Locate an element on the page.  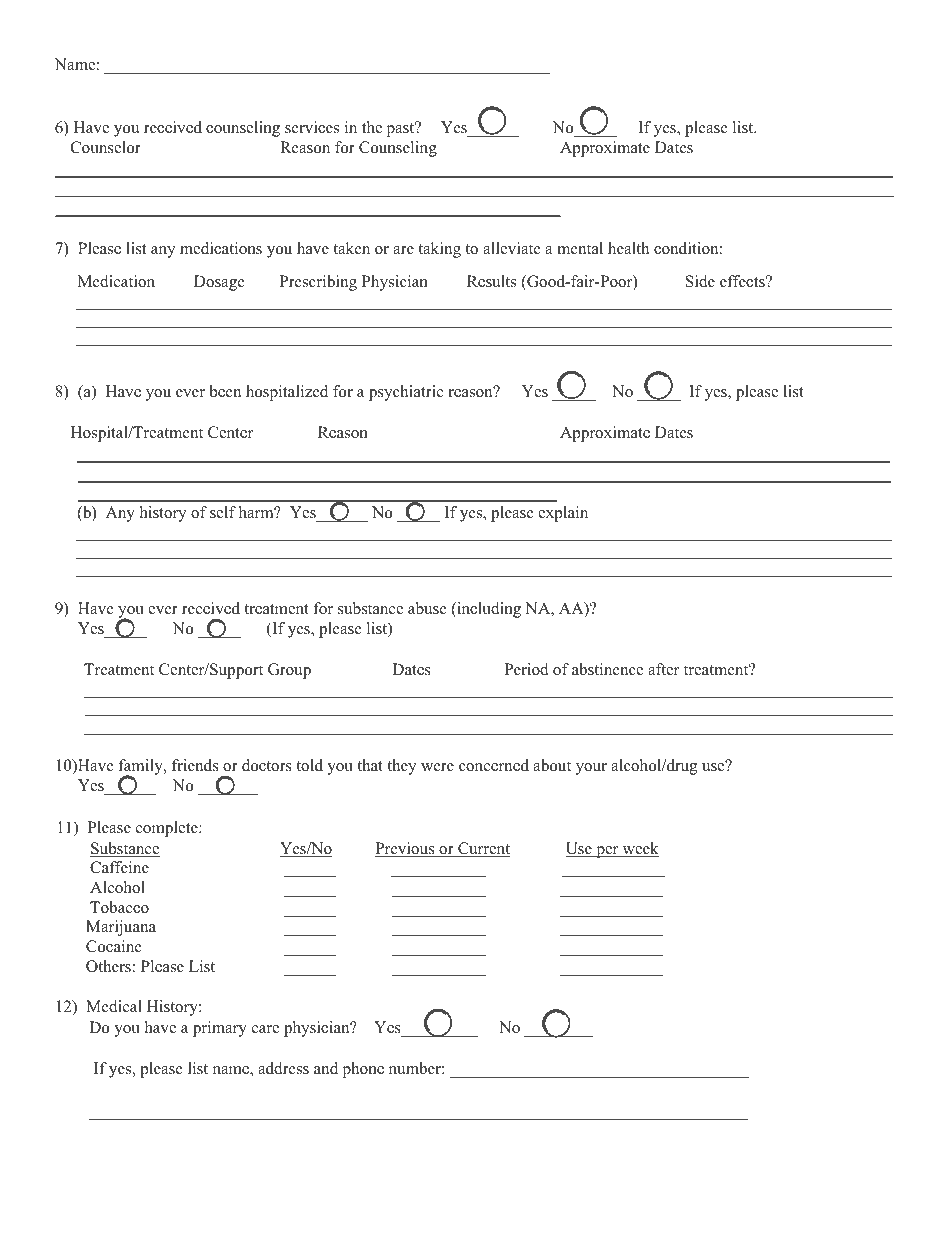
primary is located at coordinates (220, 1029).
